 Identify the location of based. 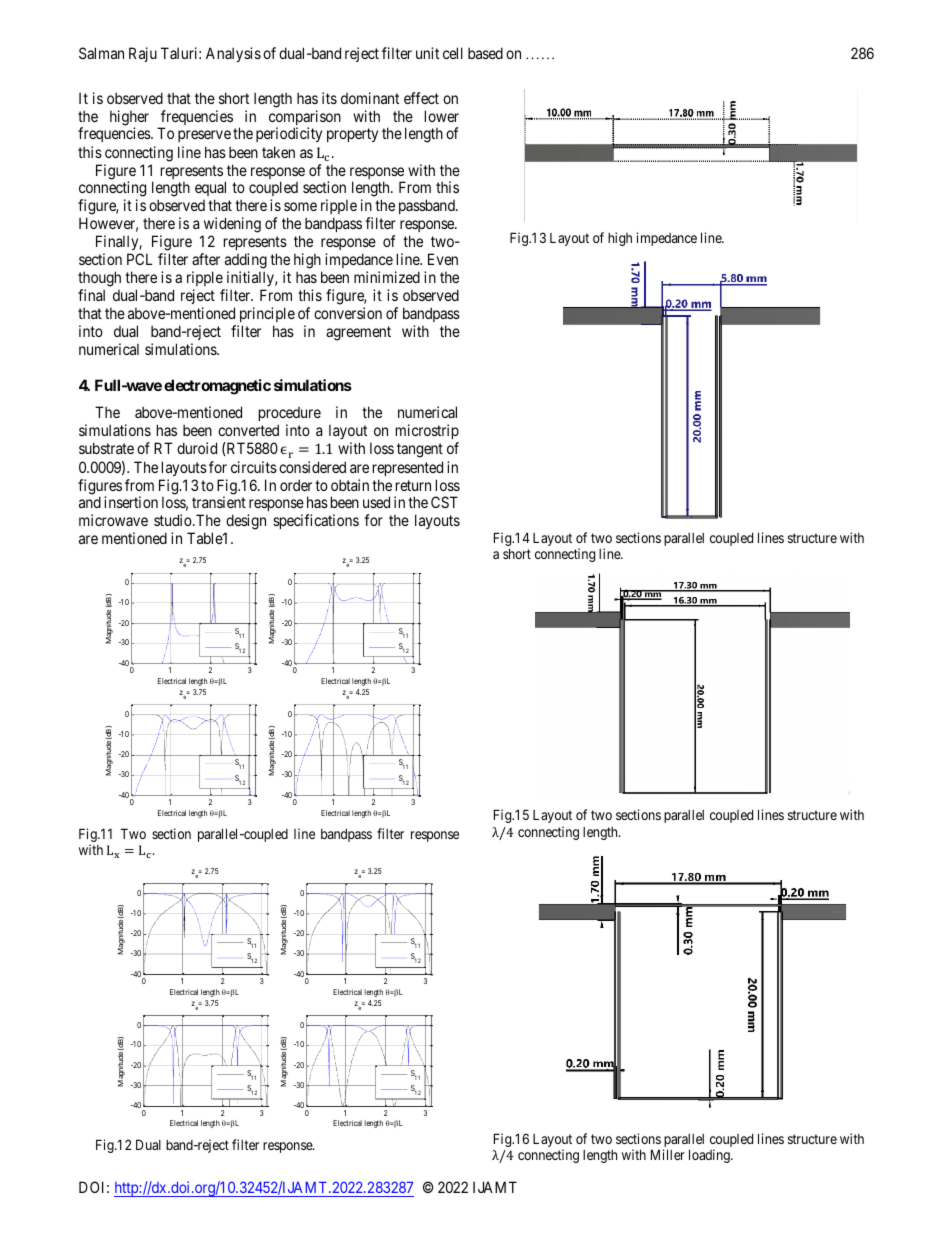
(485, 53).
